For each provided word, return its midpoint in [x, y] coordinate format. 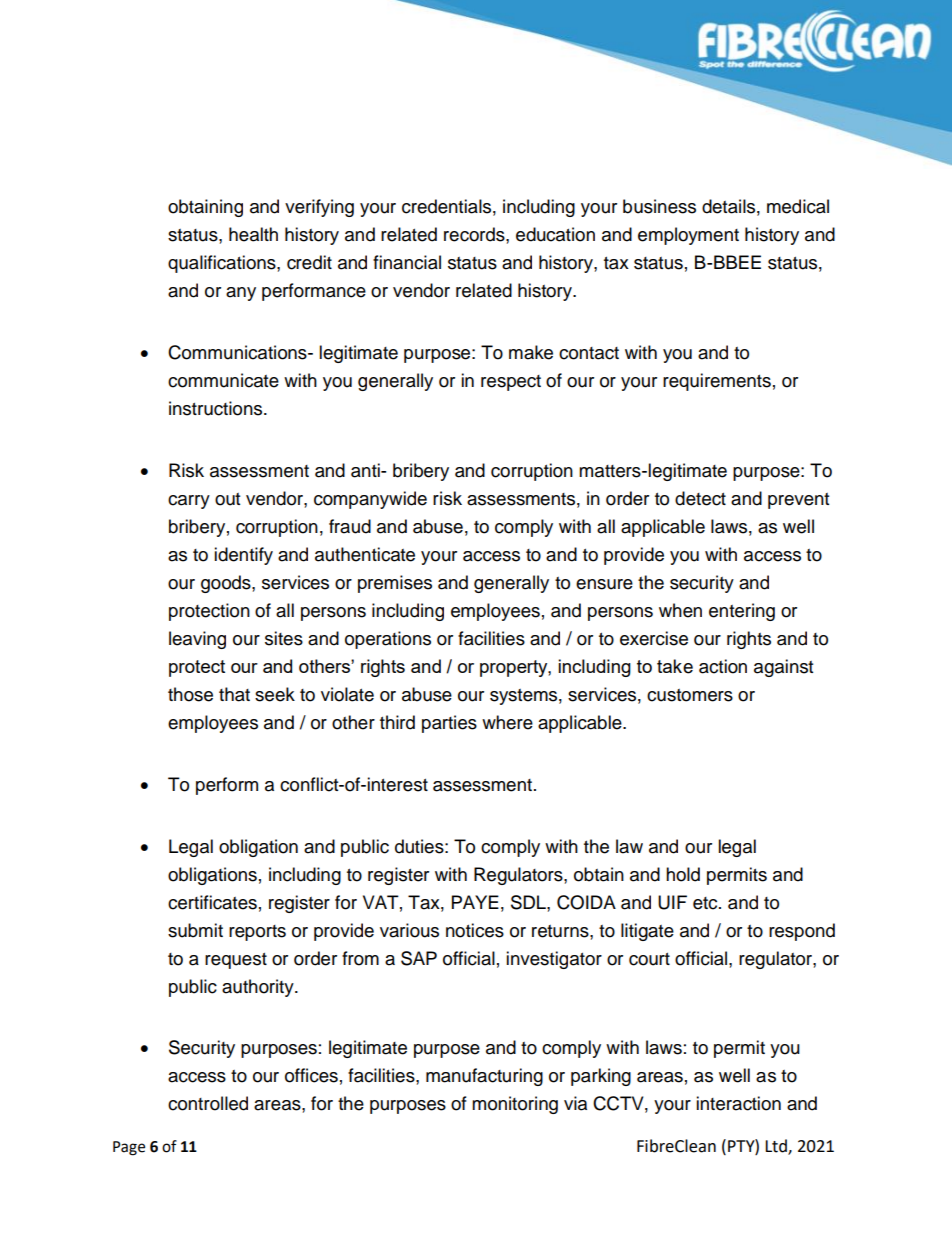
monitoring [515, 1105]
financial [407, 262]
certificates [212, 902]
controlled [208, 1103]
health [253, 234]
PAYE [475, 902]
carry [189, 502]
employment [688, 236]
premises [395, 584]
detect [700, 498]
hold [683, 874]
